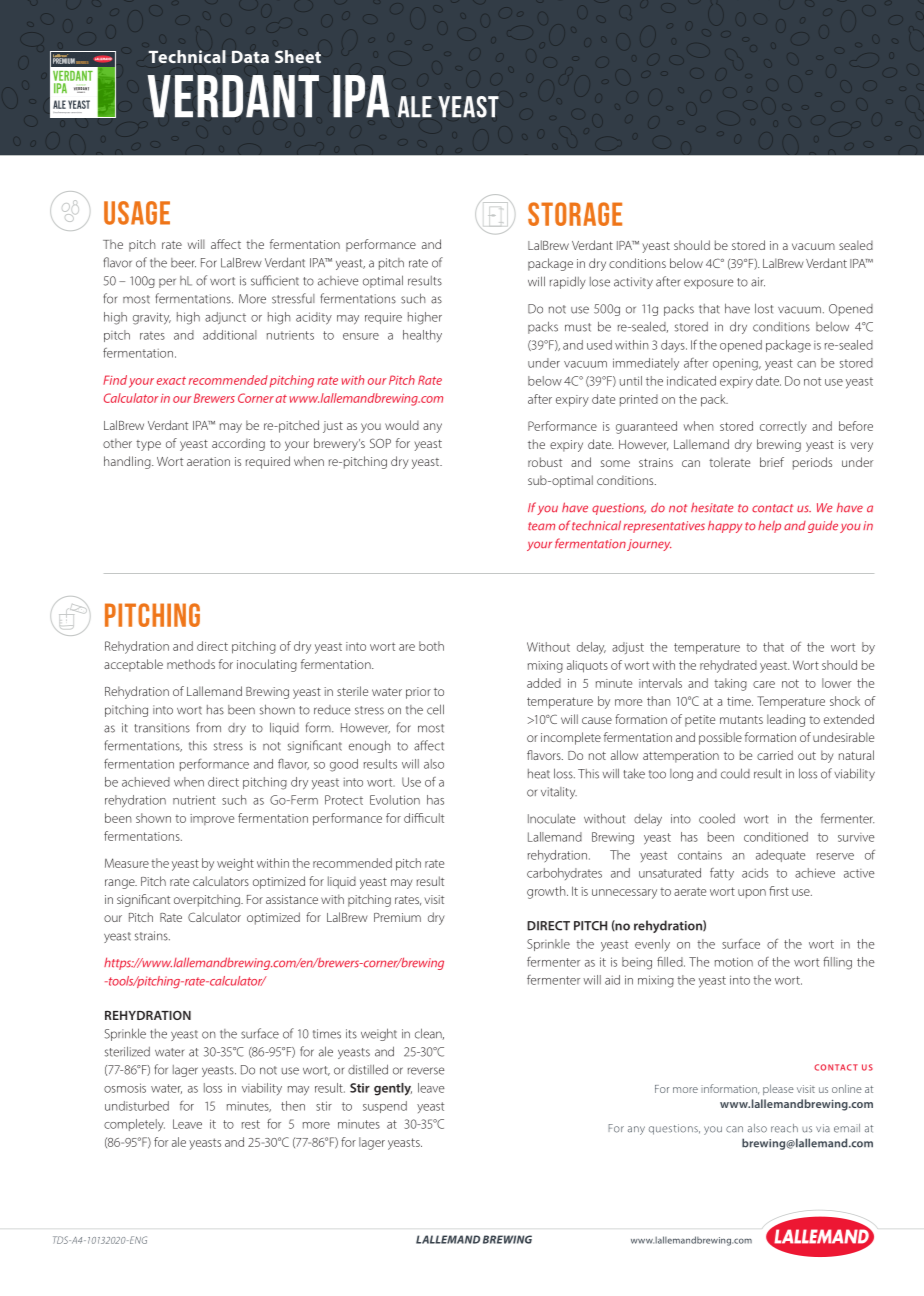 This page has width=924, height=1296. Describe the element at coordinates (251, 1124) in the page. I see `rest` at that location.
